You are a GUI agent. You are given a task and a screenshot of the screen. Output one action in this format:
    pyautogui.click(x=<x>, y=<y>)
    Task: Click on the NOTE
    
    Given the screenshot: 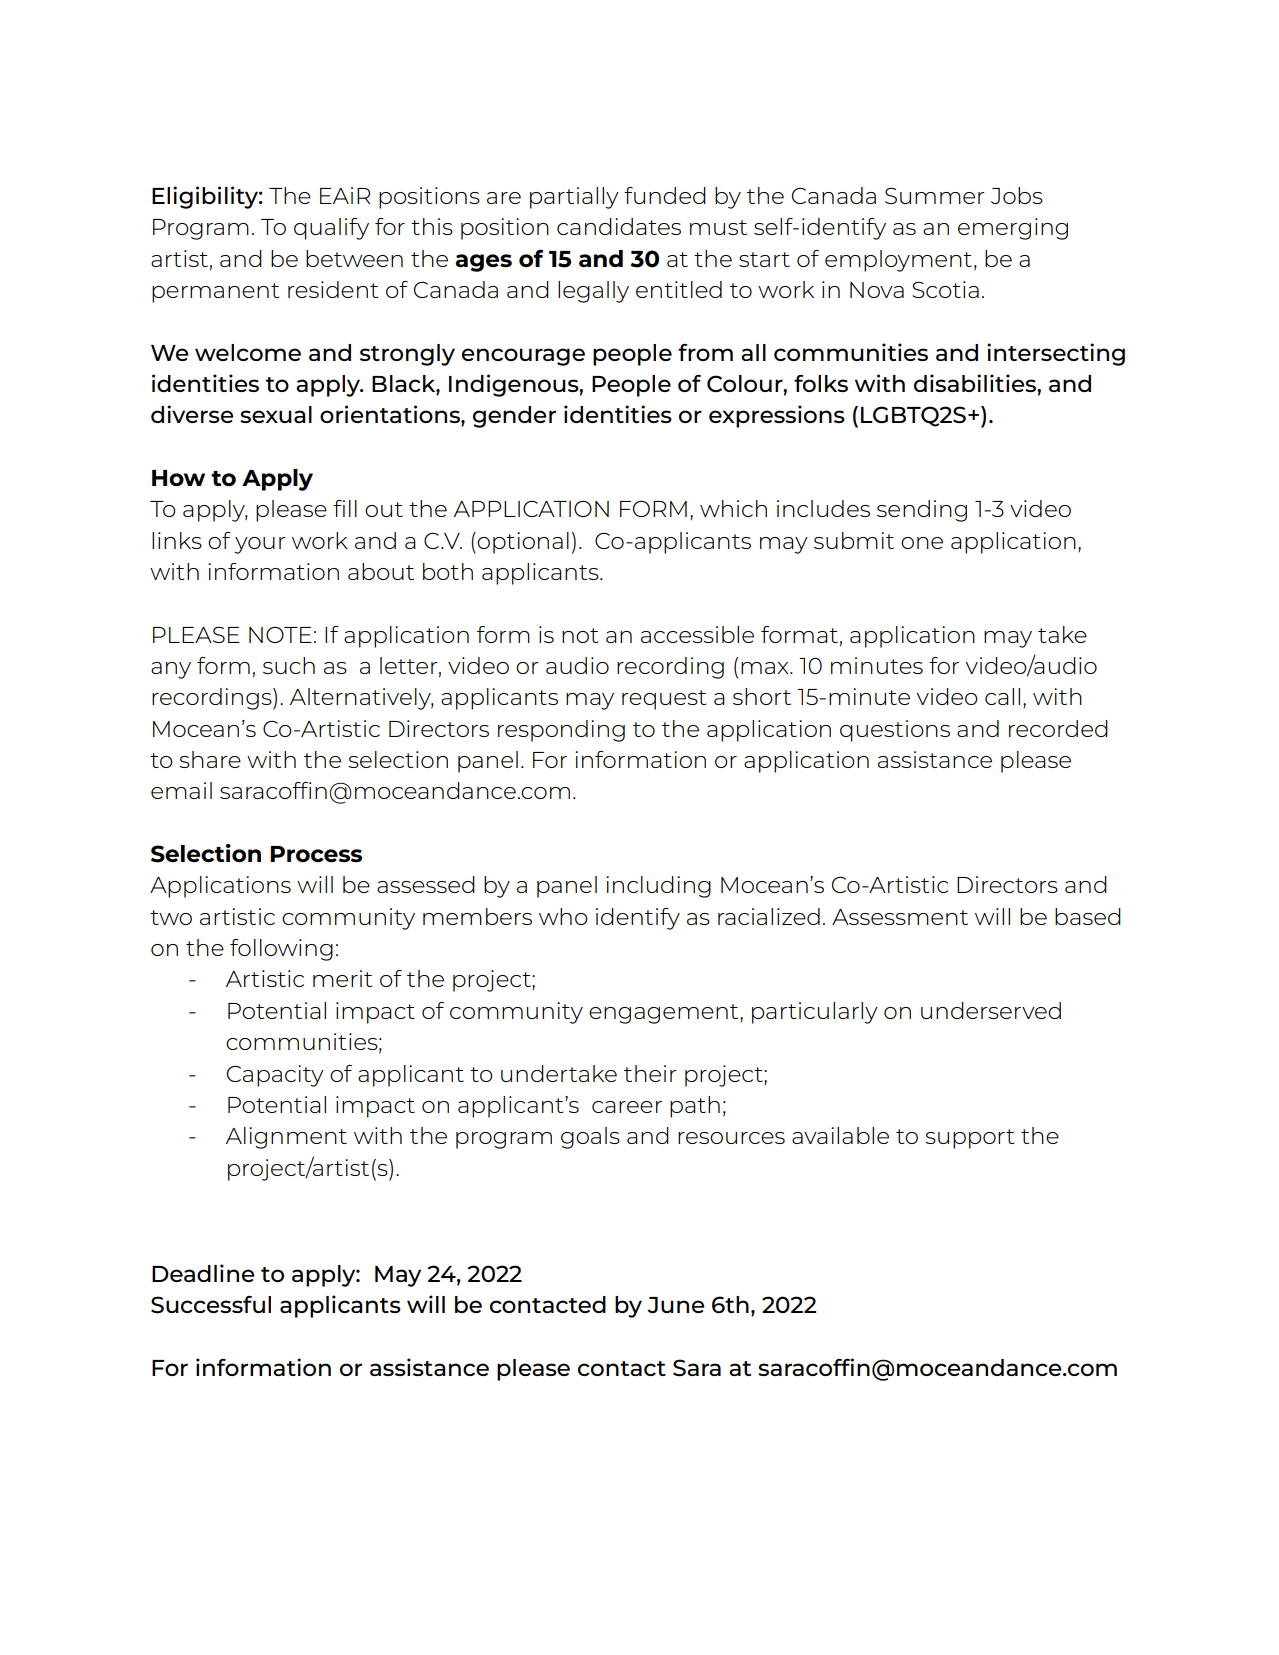 What is the action you would take?
    pyautogui.click(x=280, y=635)
